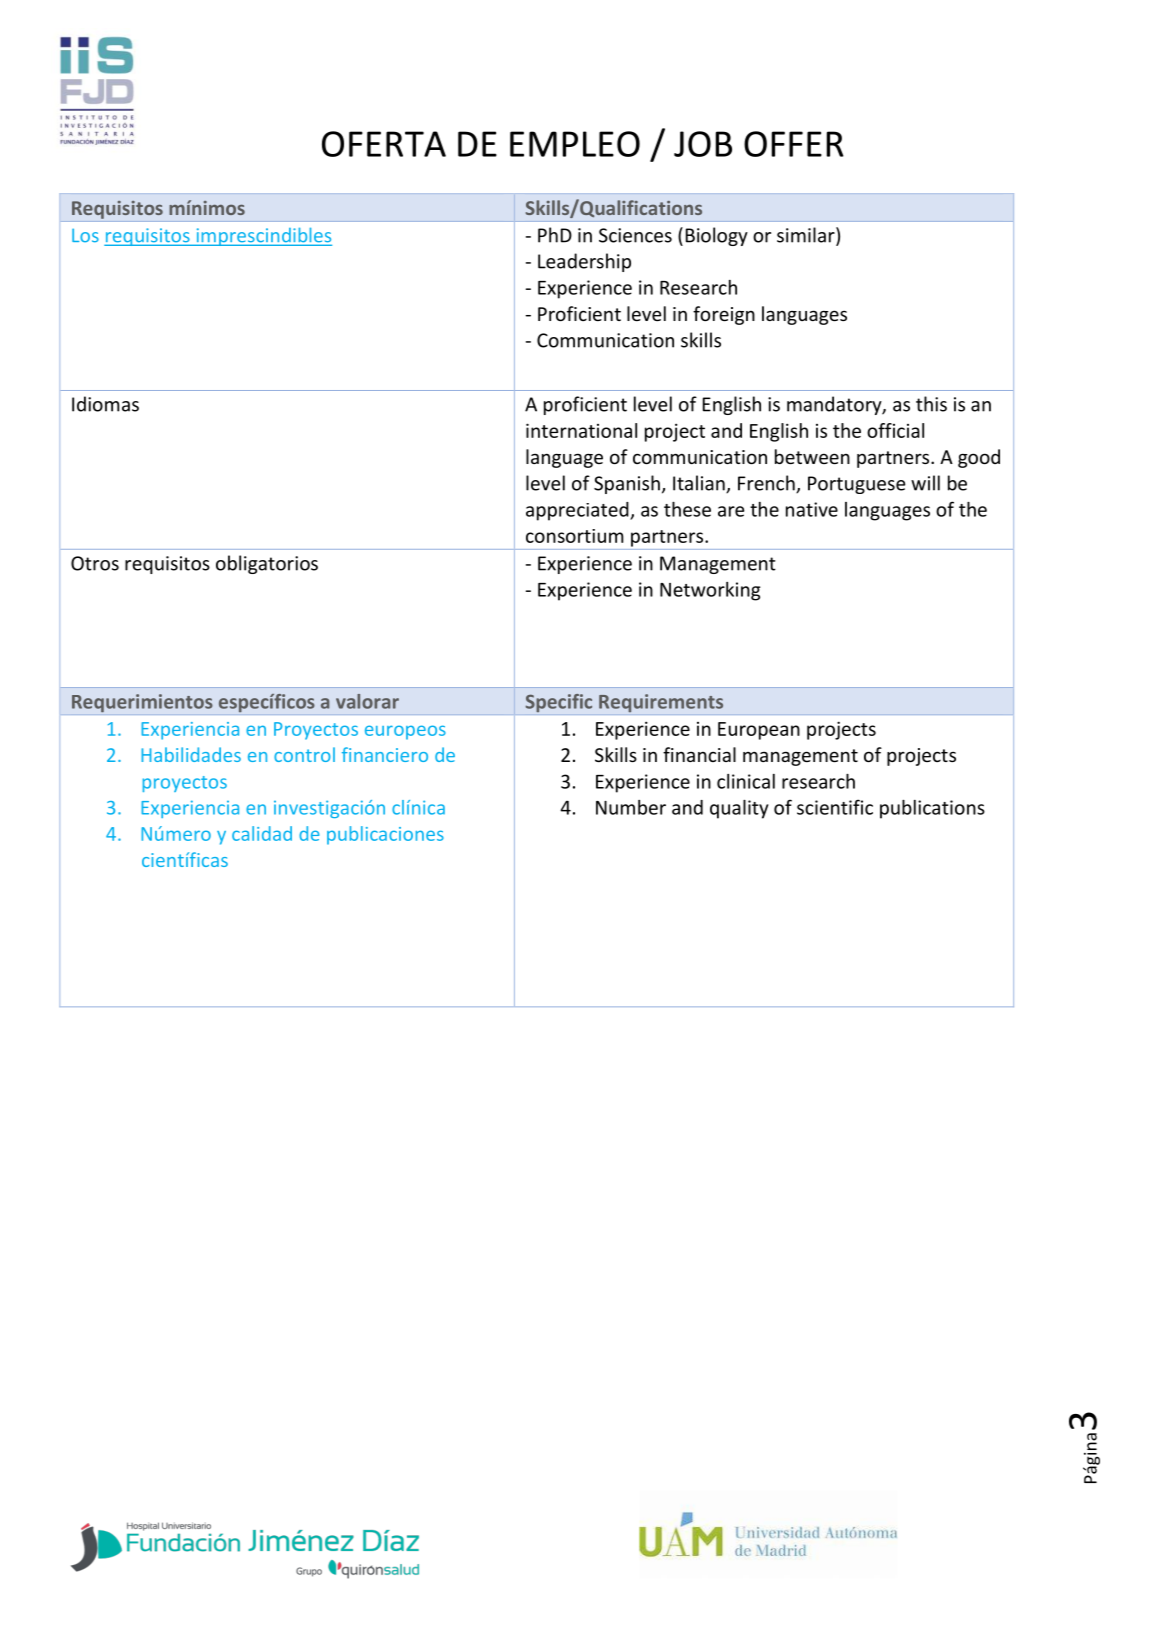 The height and width of the screenshot is (1648, 1165). Describe the element at coordinates (724, 315) in the screenshot. I see `foreign` at that location.
